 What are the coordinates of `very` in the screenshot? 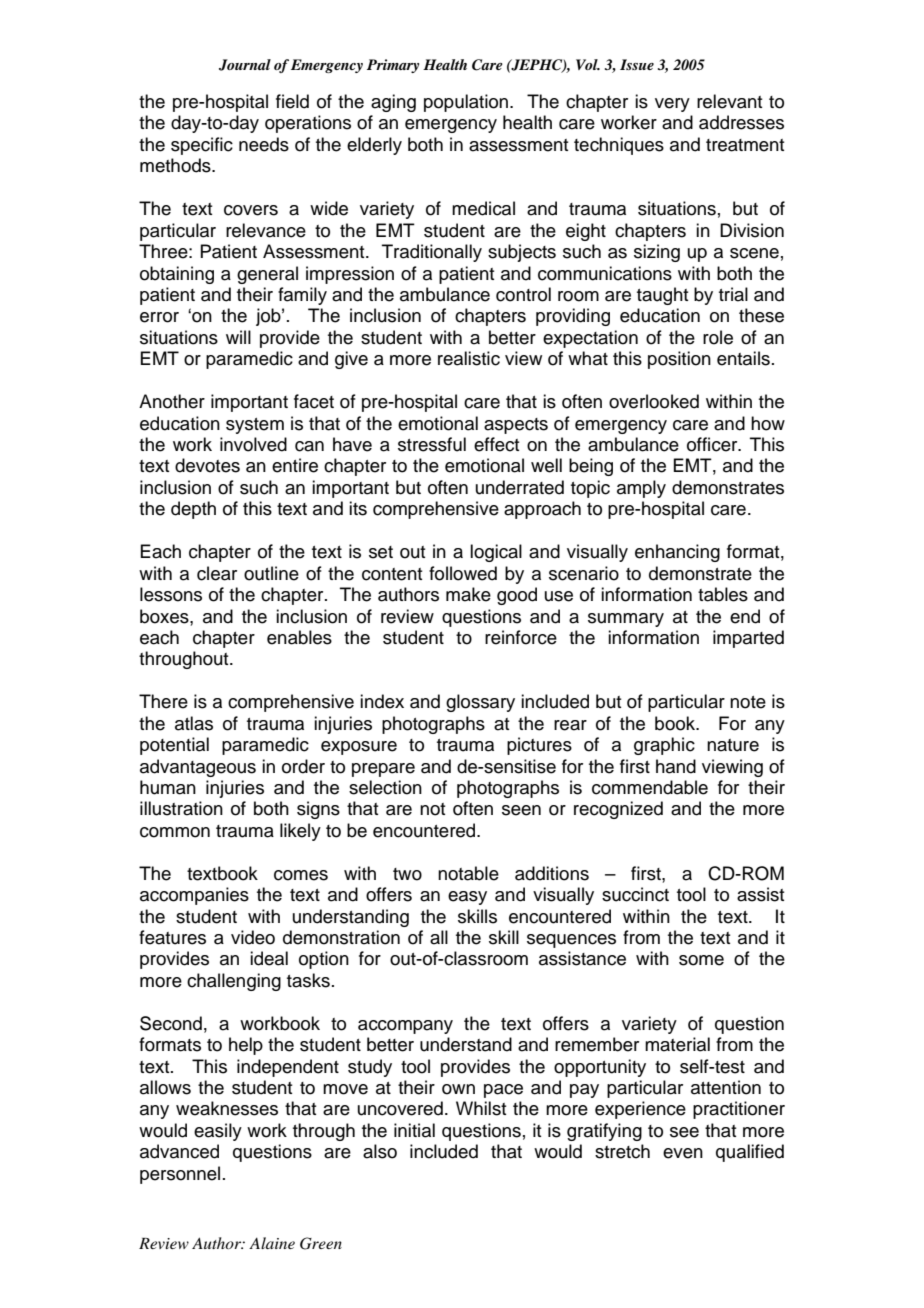 It's located at (672, 105).
